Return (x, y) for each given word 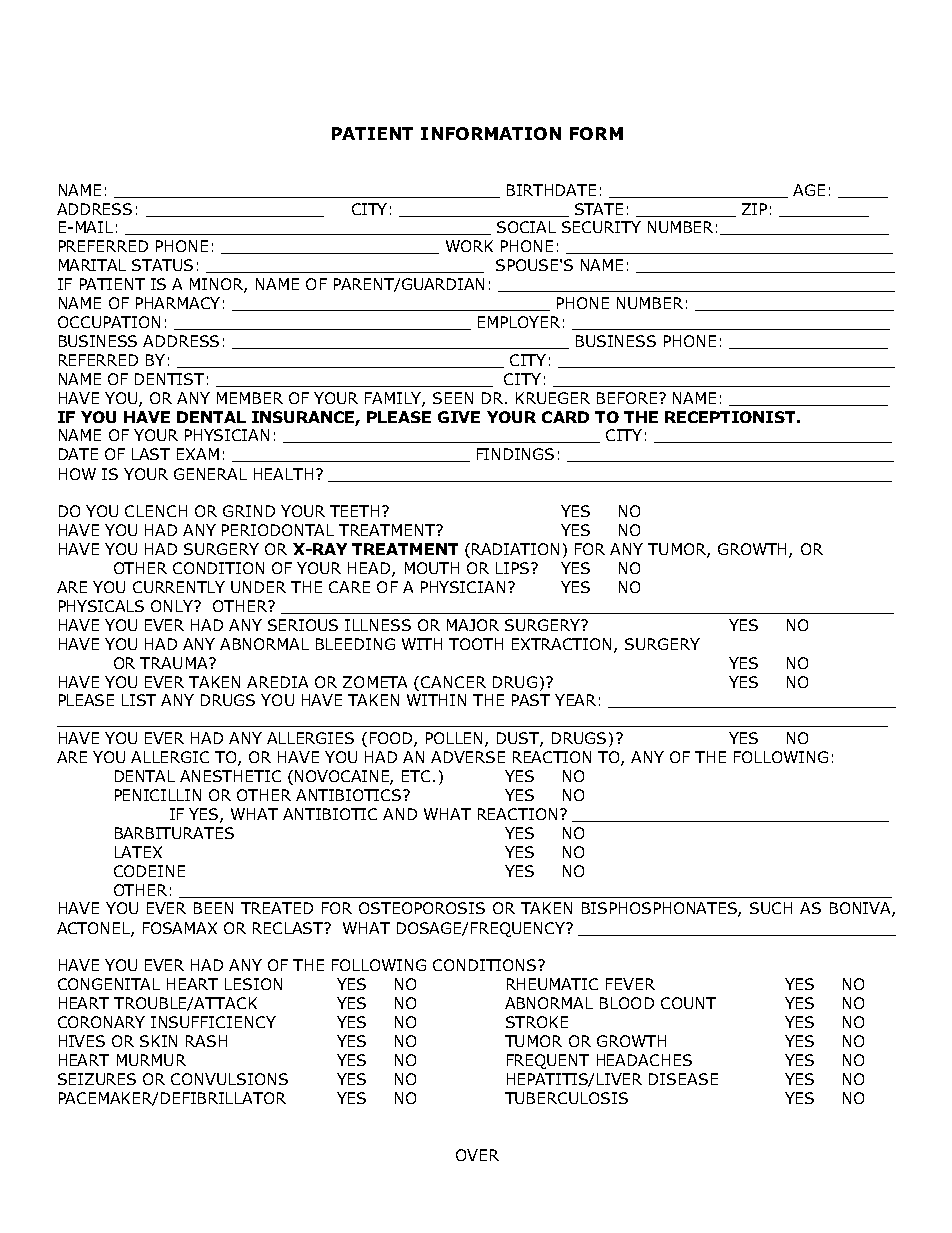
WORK (469, 246)
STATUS (162, 265)
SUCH (771, 908)
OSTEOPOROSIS (422, 908)
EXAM (198, 454)
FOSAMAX (180, 928)
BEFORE (627, 398)
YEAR (575, 700)
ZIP (754, 209)
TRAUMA (175, 663)
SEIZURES (97, 1079)
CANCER (453, 682)
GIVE (459, 417)
